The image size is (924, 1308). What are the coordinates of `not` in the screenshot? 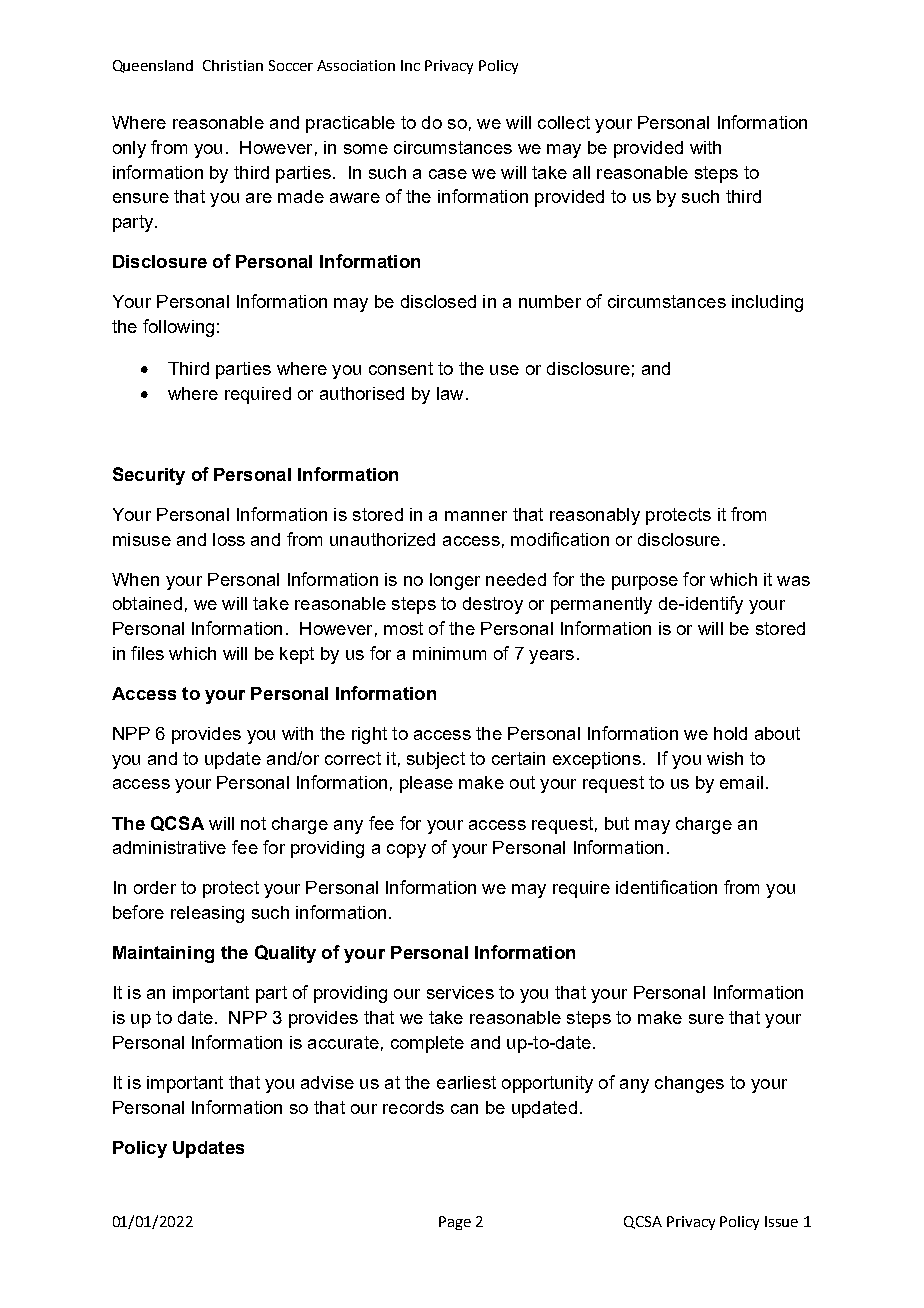 It's located at (253, 823).
